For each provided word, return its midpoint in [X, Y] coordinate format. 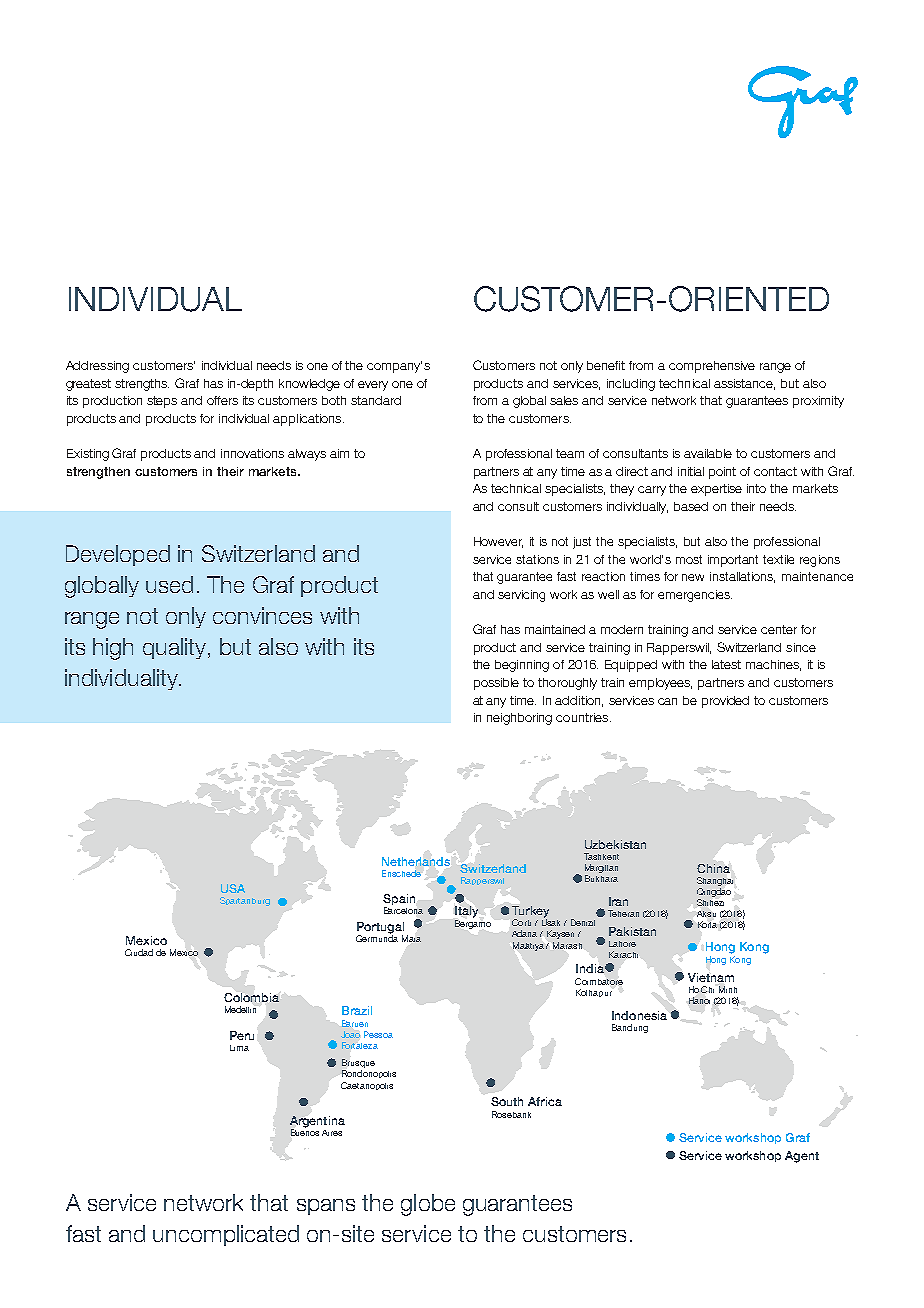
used [169, 584]
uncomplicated [226, 1235]
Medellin [240, 1009]
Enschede [401, 873]
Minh [728, 989]
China [713, 868]
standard [376, 400]
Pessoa [378, 1034]
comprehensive [712, 367]
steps [162, 402]
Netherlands [416, 861]
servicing [521, 596]
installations [742, 577]
